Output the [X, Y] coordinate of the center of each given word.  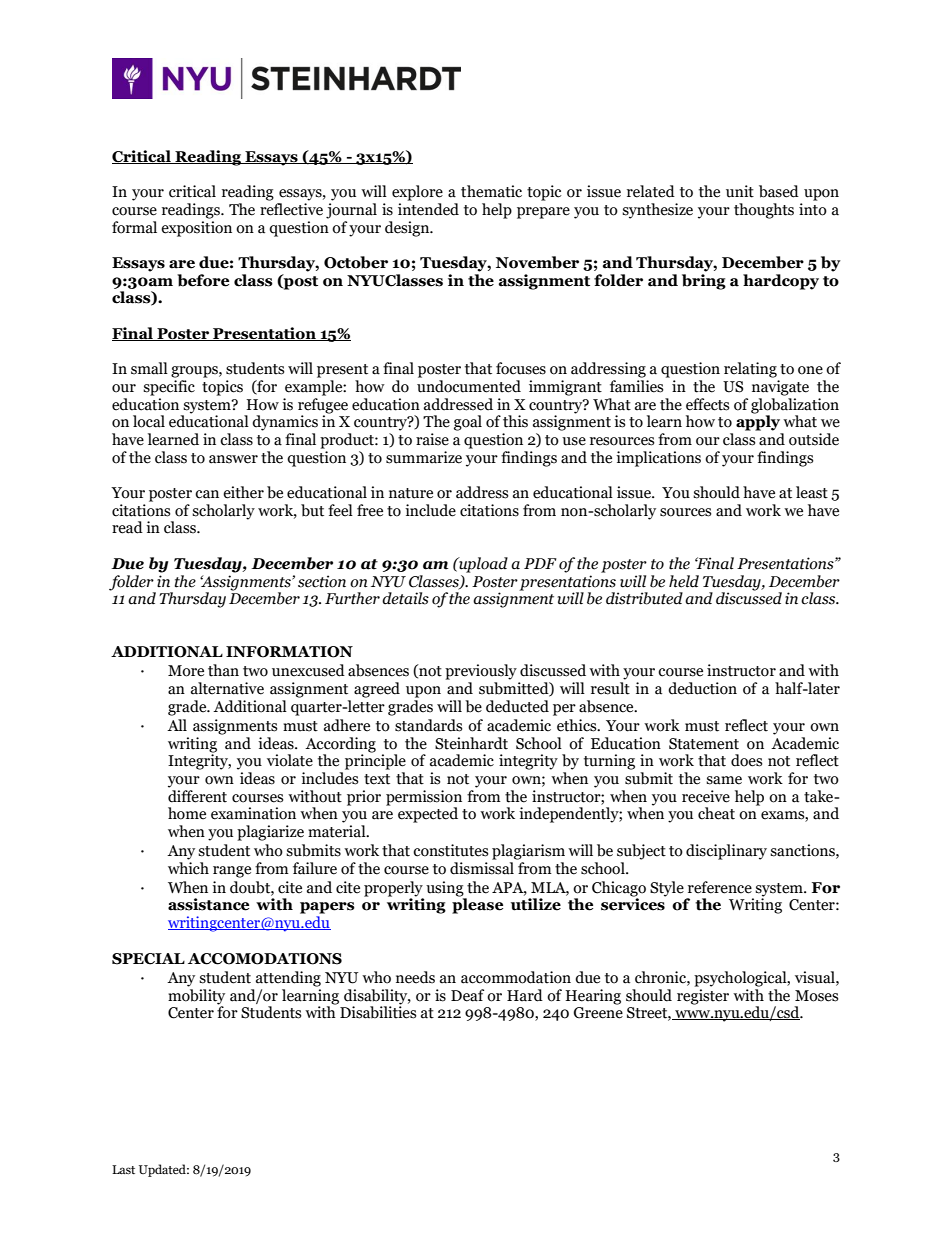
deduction [702, 688]
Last [123, 1169]
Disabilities [378, 1011]
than [223, 670]
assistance [208, 904]
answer [233, 459]
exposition [196, 229]
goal [468, 423]
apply [758, 422]
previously [481, 672]
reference [720, 887]
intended [428, 209]
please [477, 905]
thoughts [764, 211]
